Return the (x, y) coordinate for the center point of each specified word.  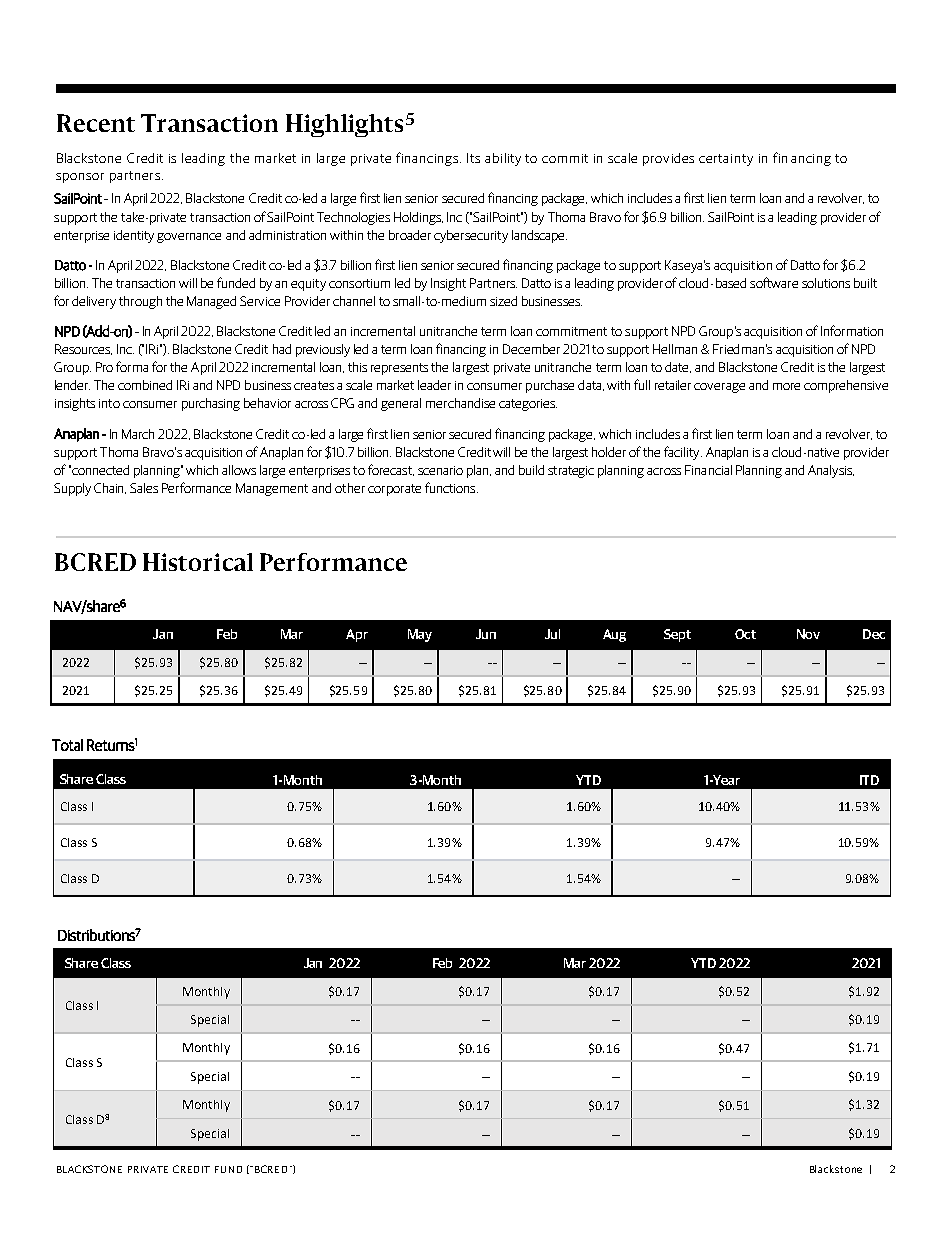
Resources (83, 349)
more (786, 386)
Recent (96, 123)
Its (473, 158)
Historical (198, 562)
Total (67, 745)
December (531, 349)
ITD (869, 780)
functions (451, 487)
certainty (726, 160)
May (420, 635)
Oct (745, 634)
